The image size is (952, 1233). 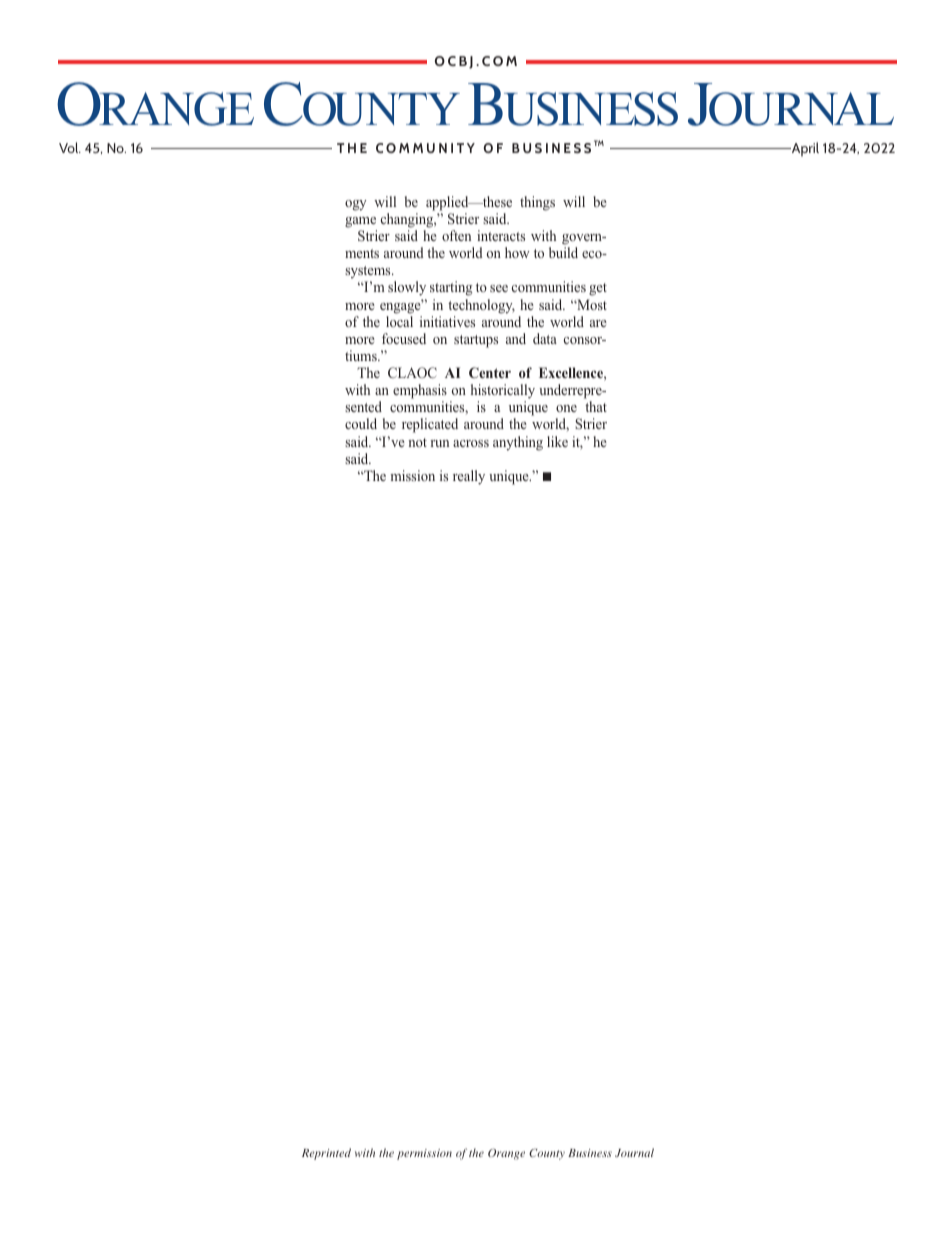 I want to click on often, so click(x=456, y=235).
